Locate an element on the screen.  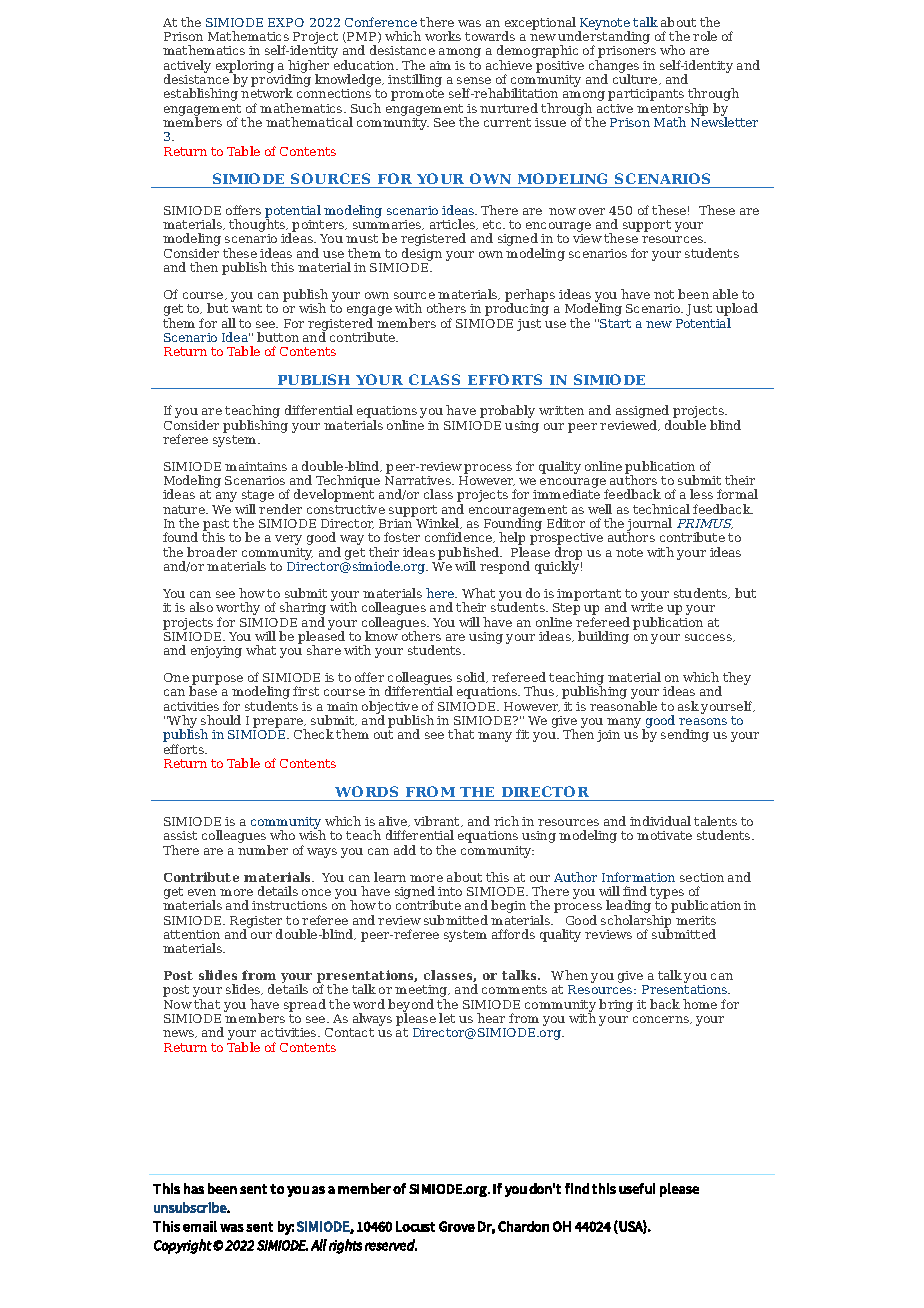
journal is located at coordinates (649, 526).
